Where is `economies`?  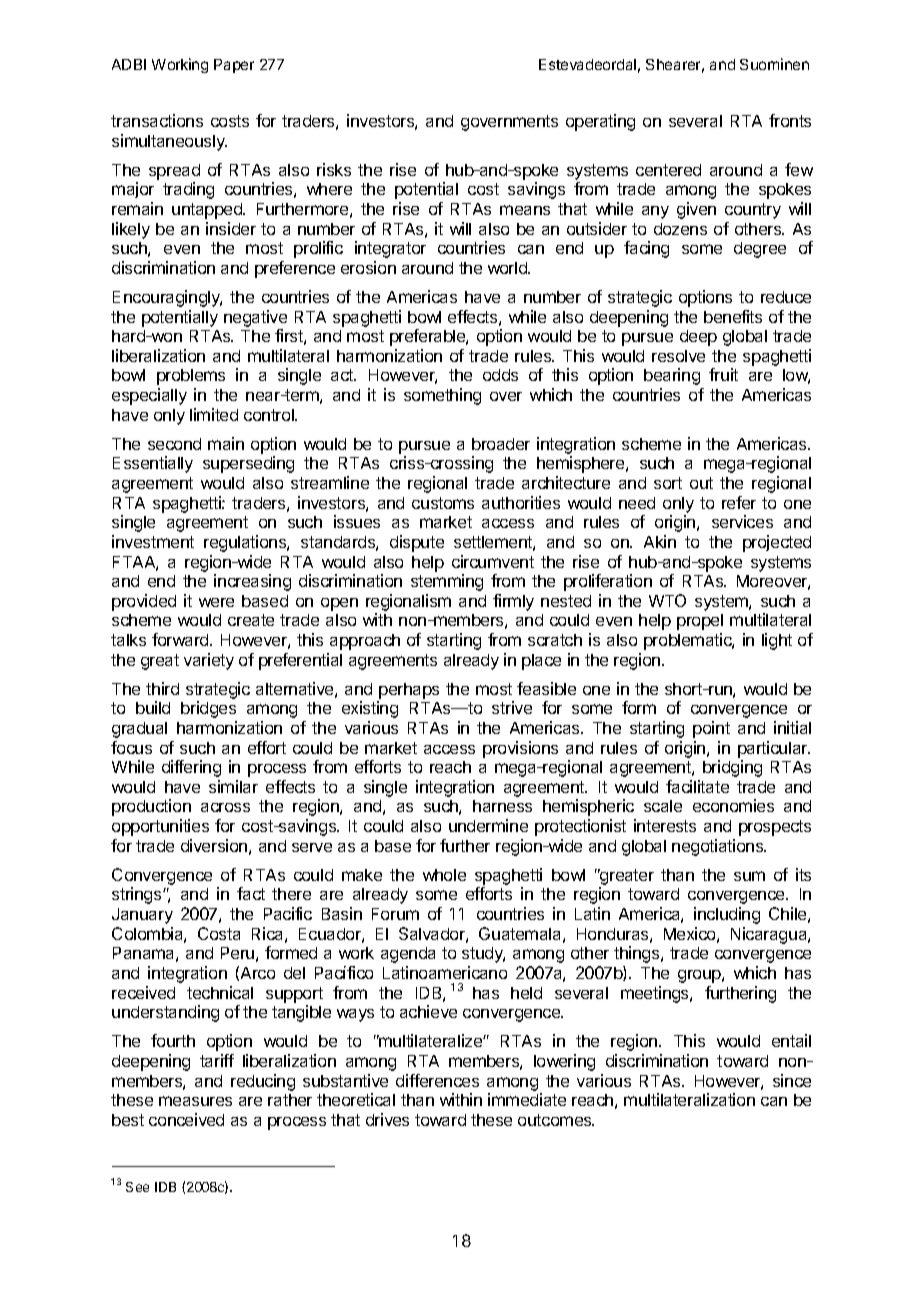 economies is located at coordinates (733, 805).
